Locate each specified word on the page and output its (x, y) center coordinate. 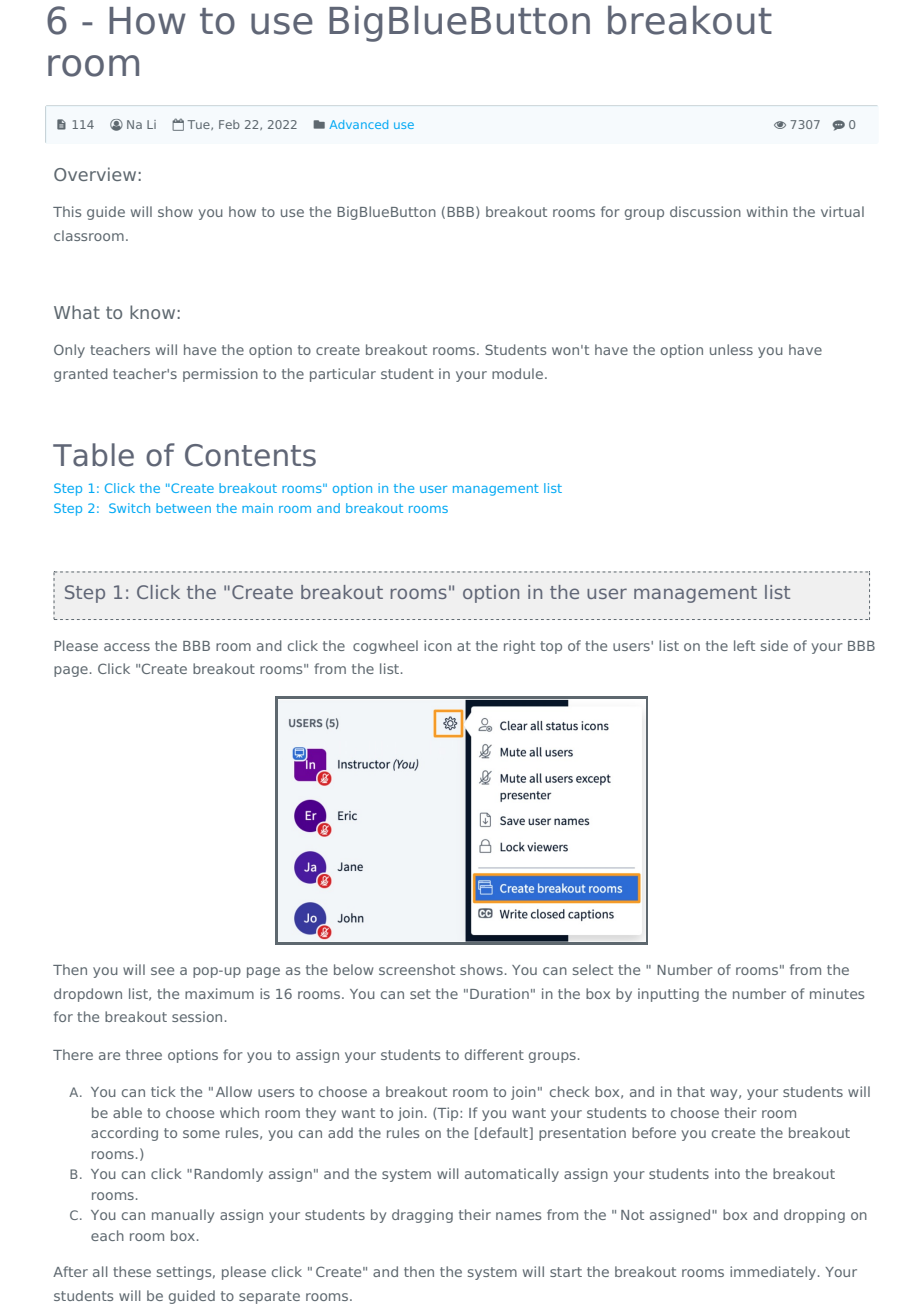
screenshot (417, 969)
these (132, 1271)
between (183, 508)
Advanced (359, 124)
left (744, 645)
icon (438, 645)
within (767, 211)
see (162, 971)
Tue (199, 125)
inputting (668, 995)
